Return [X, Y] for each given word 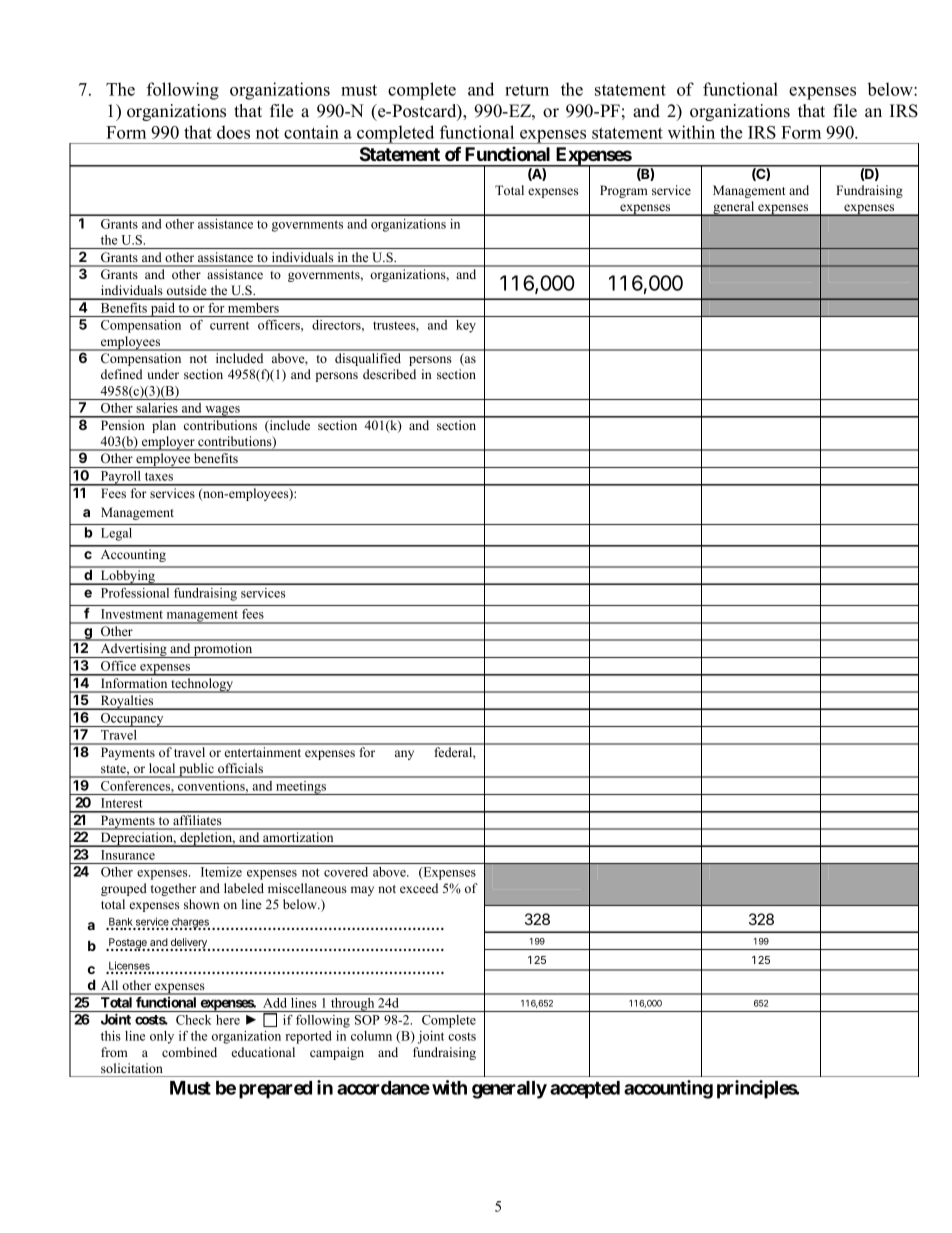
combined [189, 1052]
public [196, 770]
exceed [419, 888]
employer [168, 443]
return [527, 90]
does [233, 132]
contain [311, 132]
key [466, 326]
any [404, 755]
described [389, 374]
